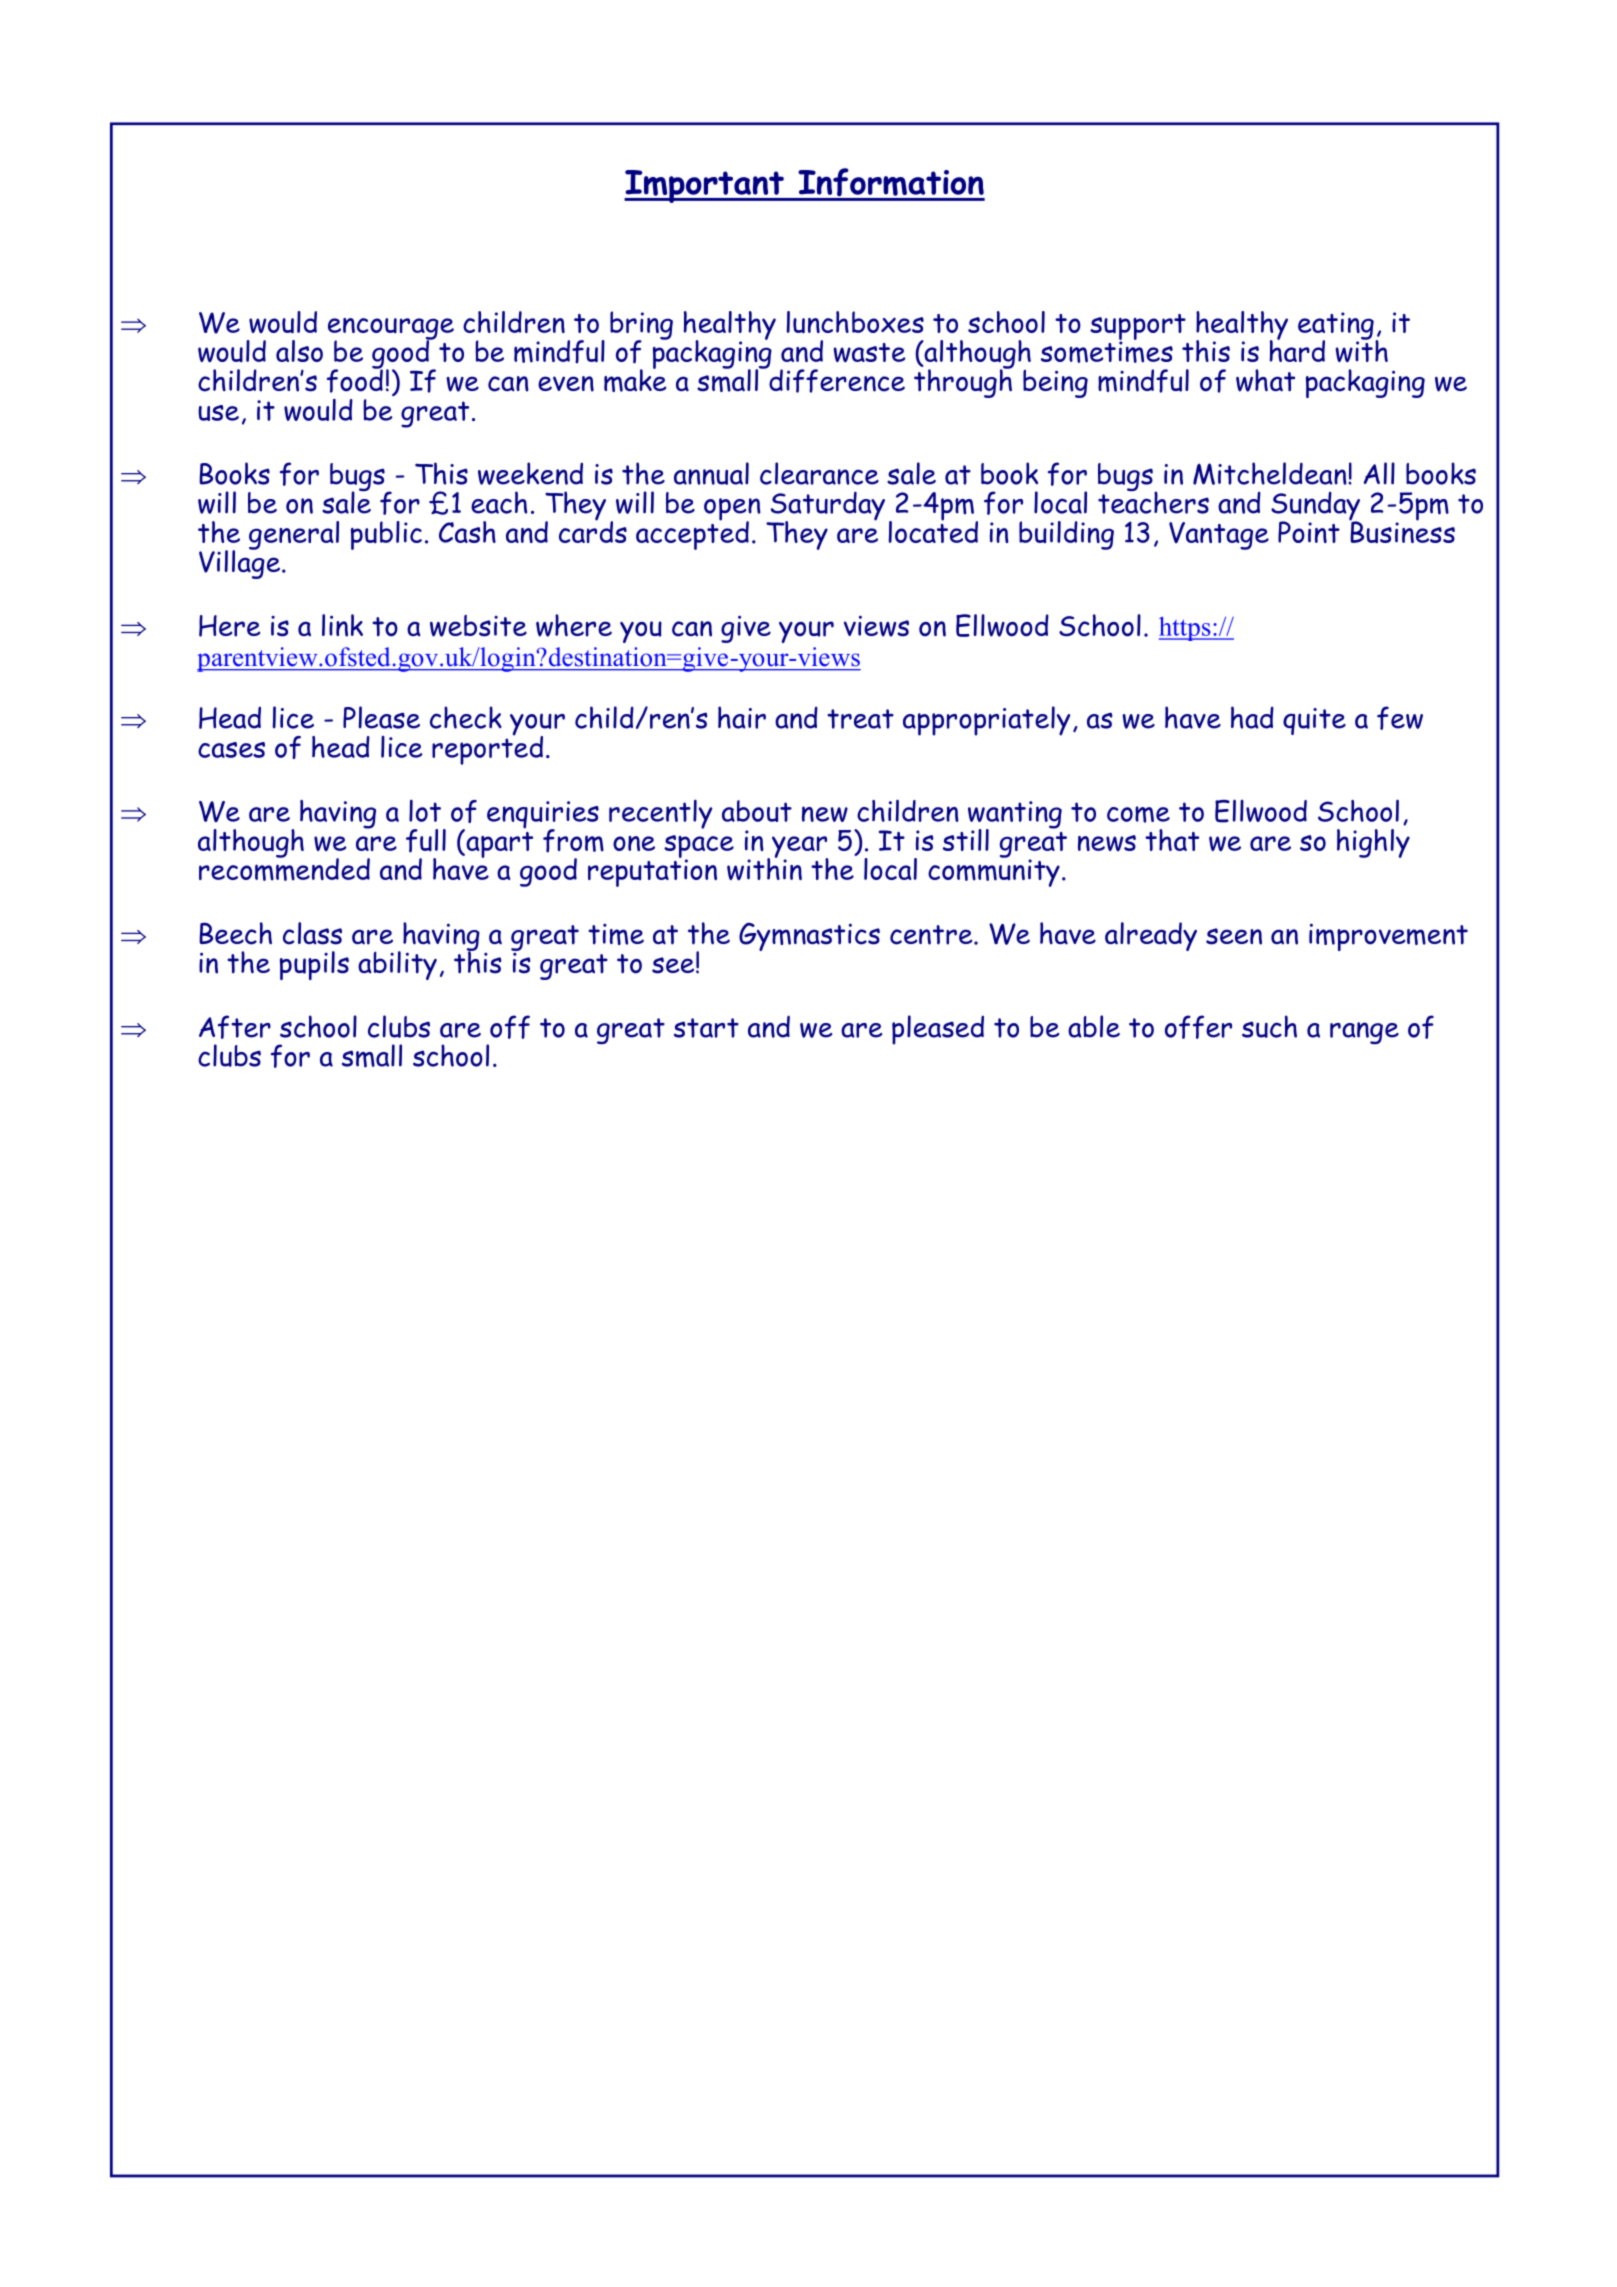  I want to click on eating, so click(1337, 327).
